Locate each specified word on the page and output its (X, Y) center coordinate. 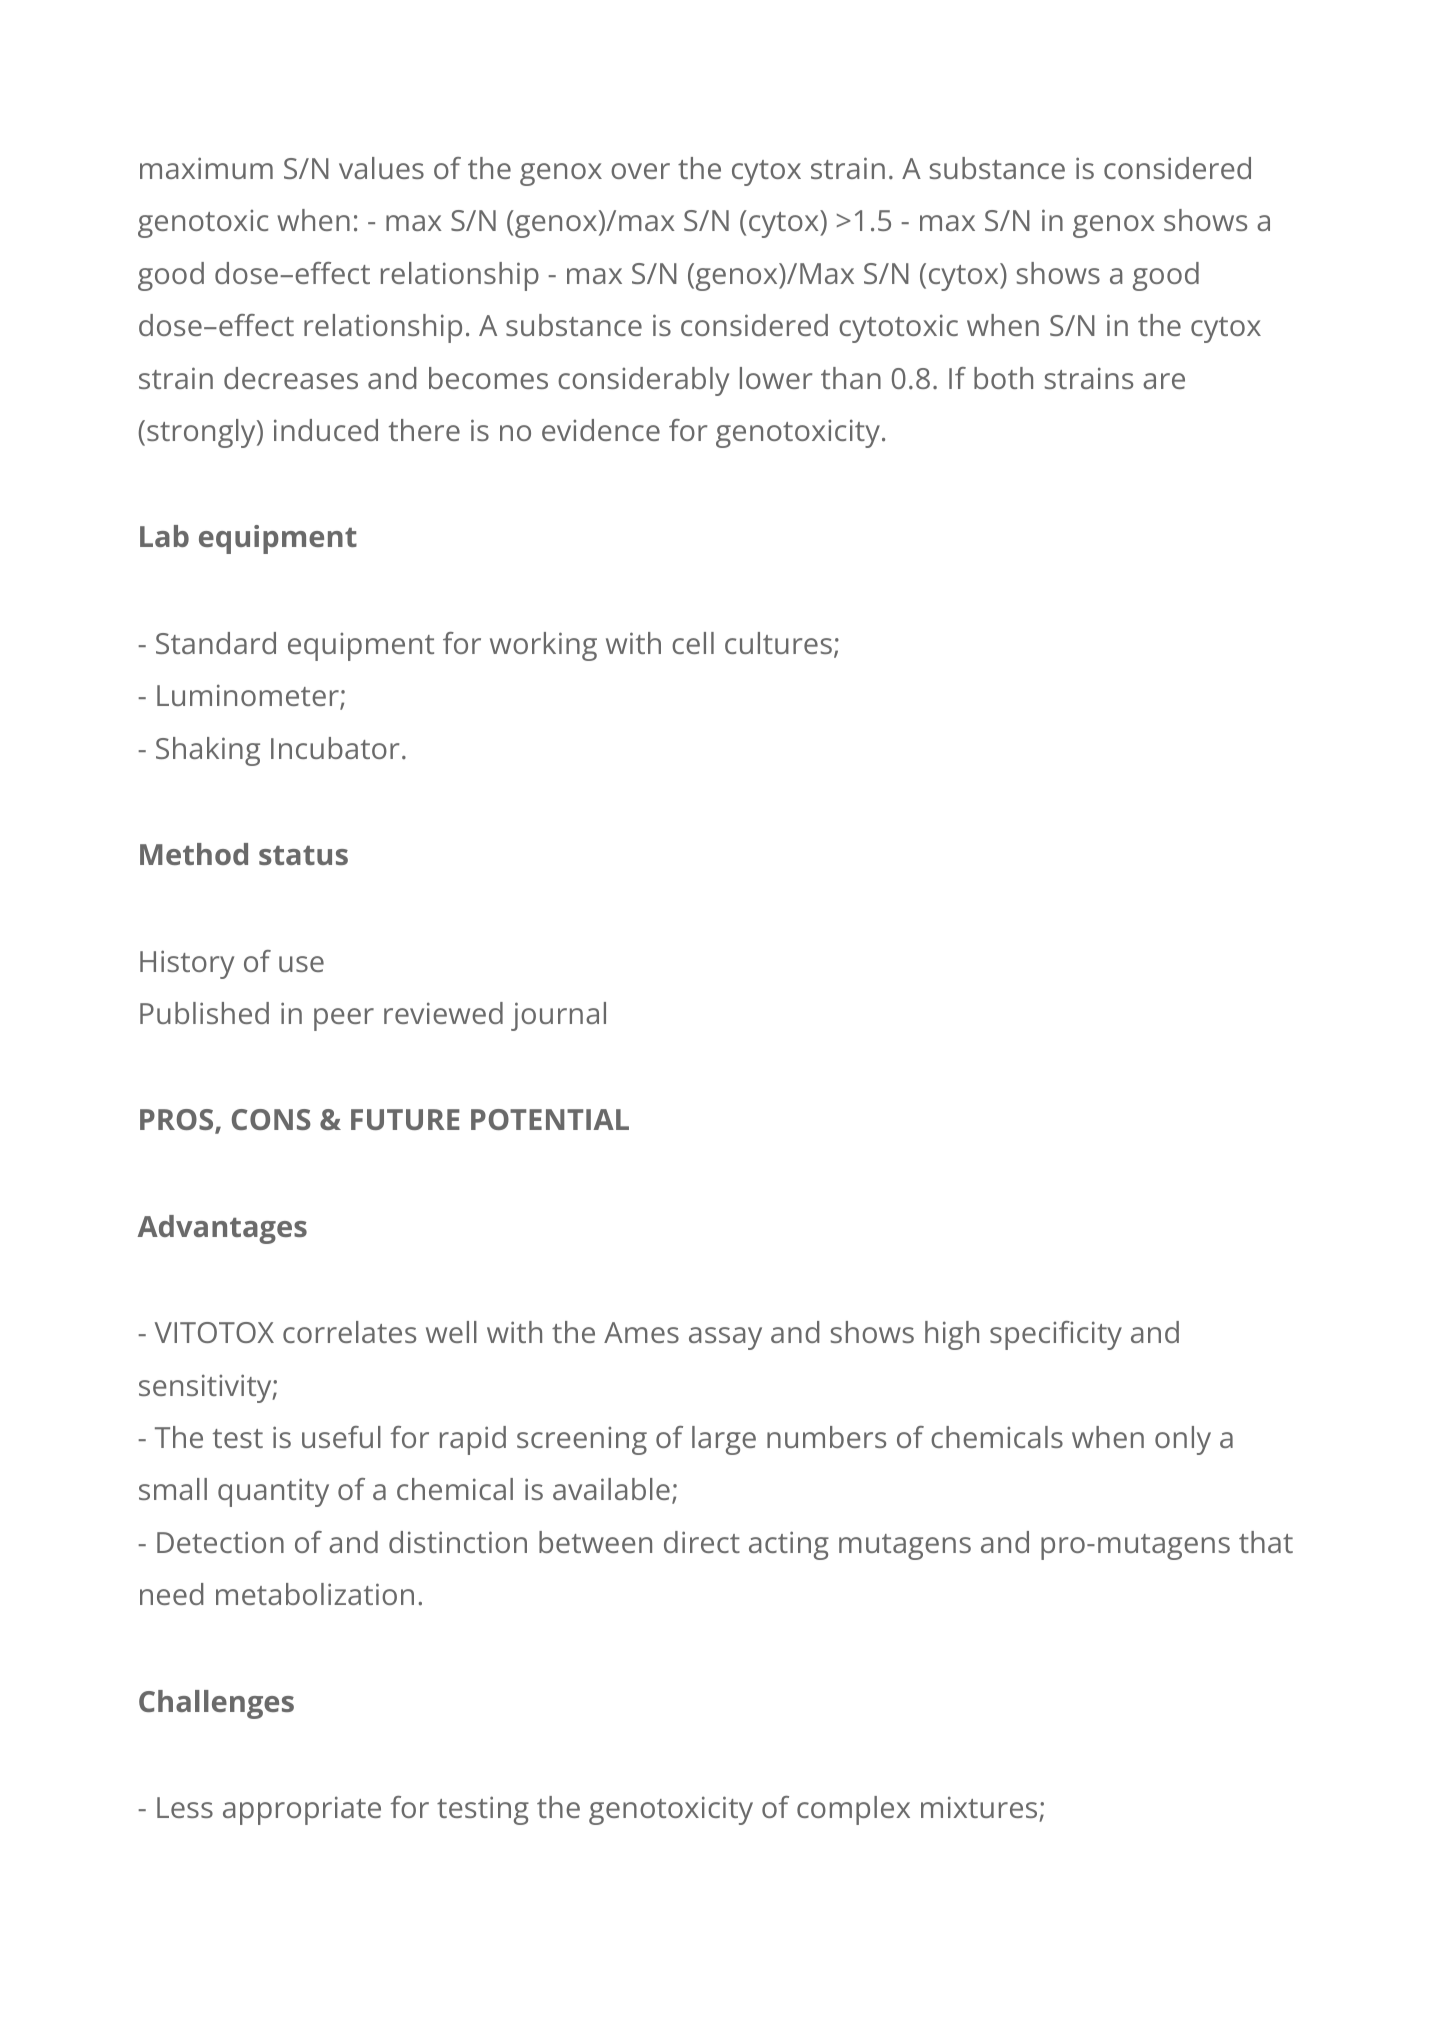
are (1164, 381)
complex (853, 1810)
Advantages (222, 1229)
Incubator (335, 748)
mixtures (979, 1807)
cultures (778, 643)
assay (725, 1338)
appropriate (302, 1810)
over (640, 171)
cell (693, 643)
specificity (1056, 1335)
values (381, 168)
